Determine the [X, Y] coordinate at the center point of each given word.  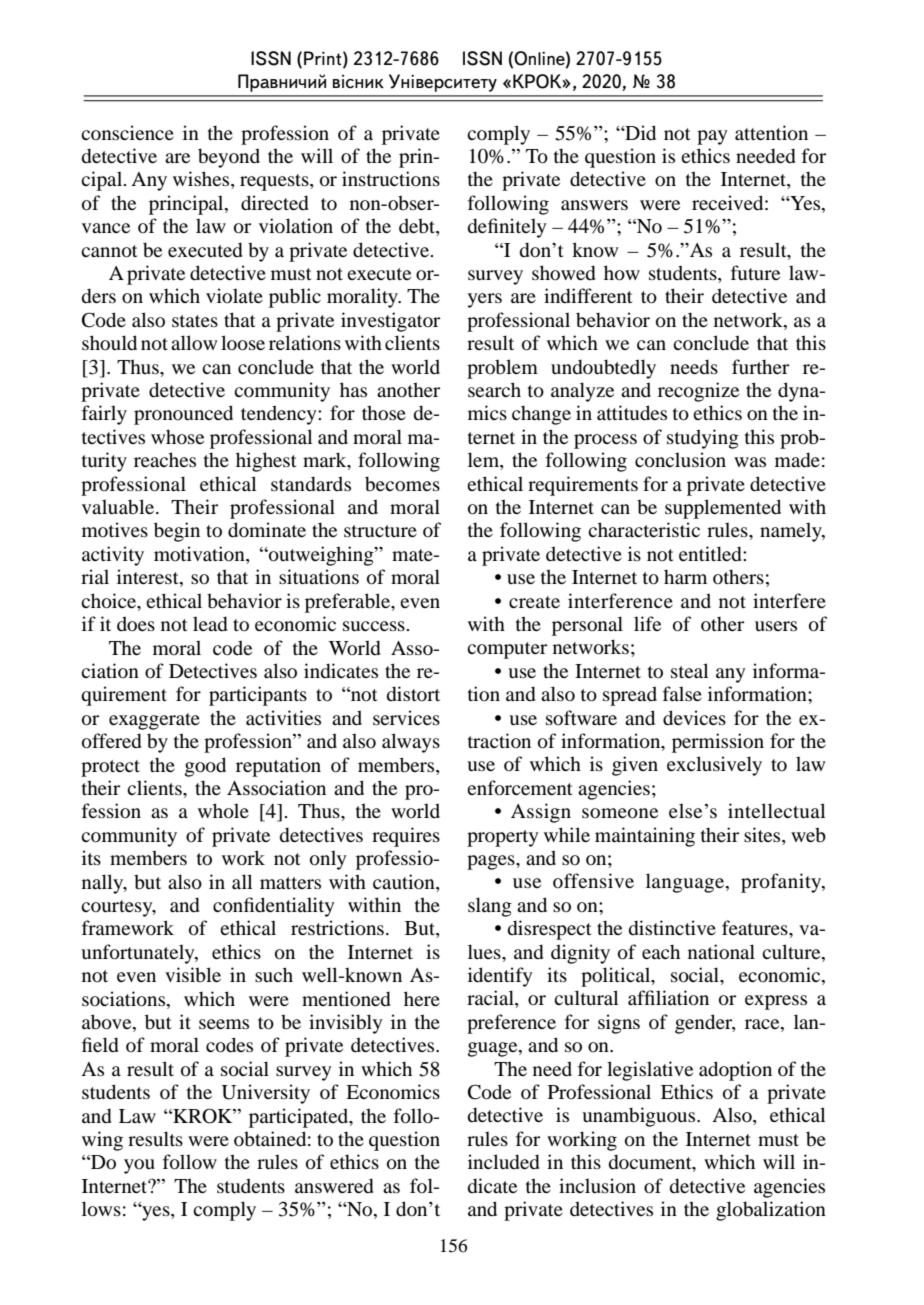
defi [483, 226]
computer [507, 650]
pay [712, 137]
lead [210, 624]
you [139, 1166]
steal [689, 670]
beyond [229, 158]
